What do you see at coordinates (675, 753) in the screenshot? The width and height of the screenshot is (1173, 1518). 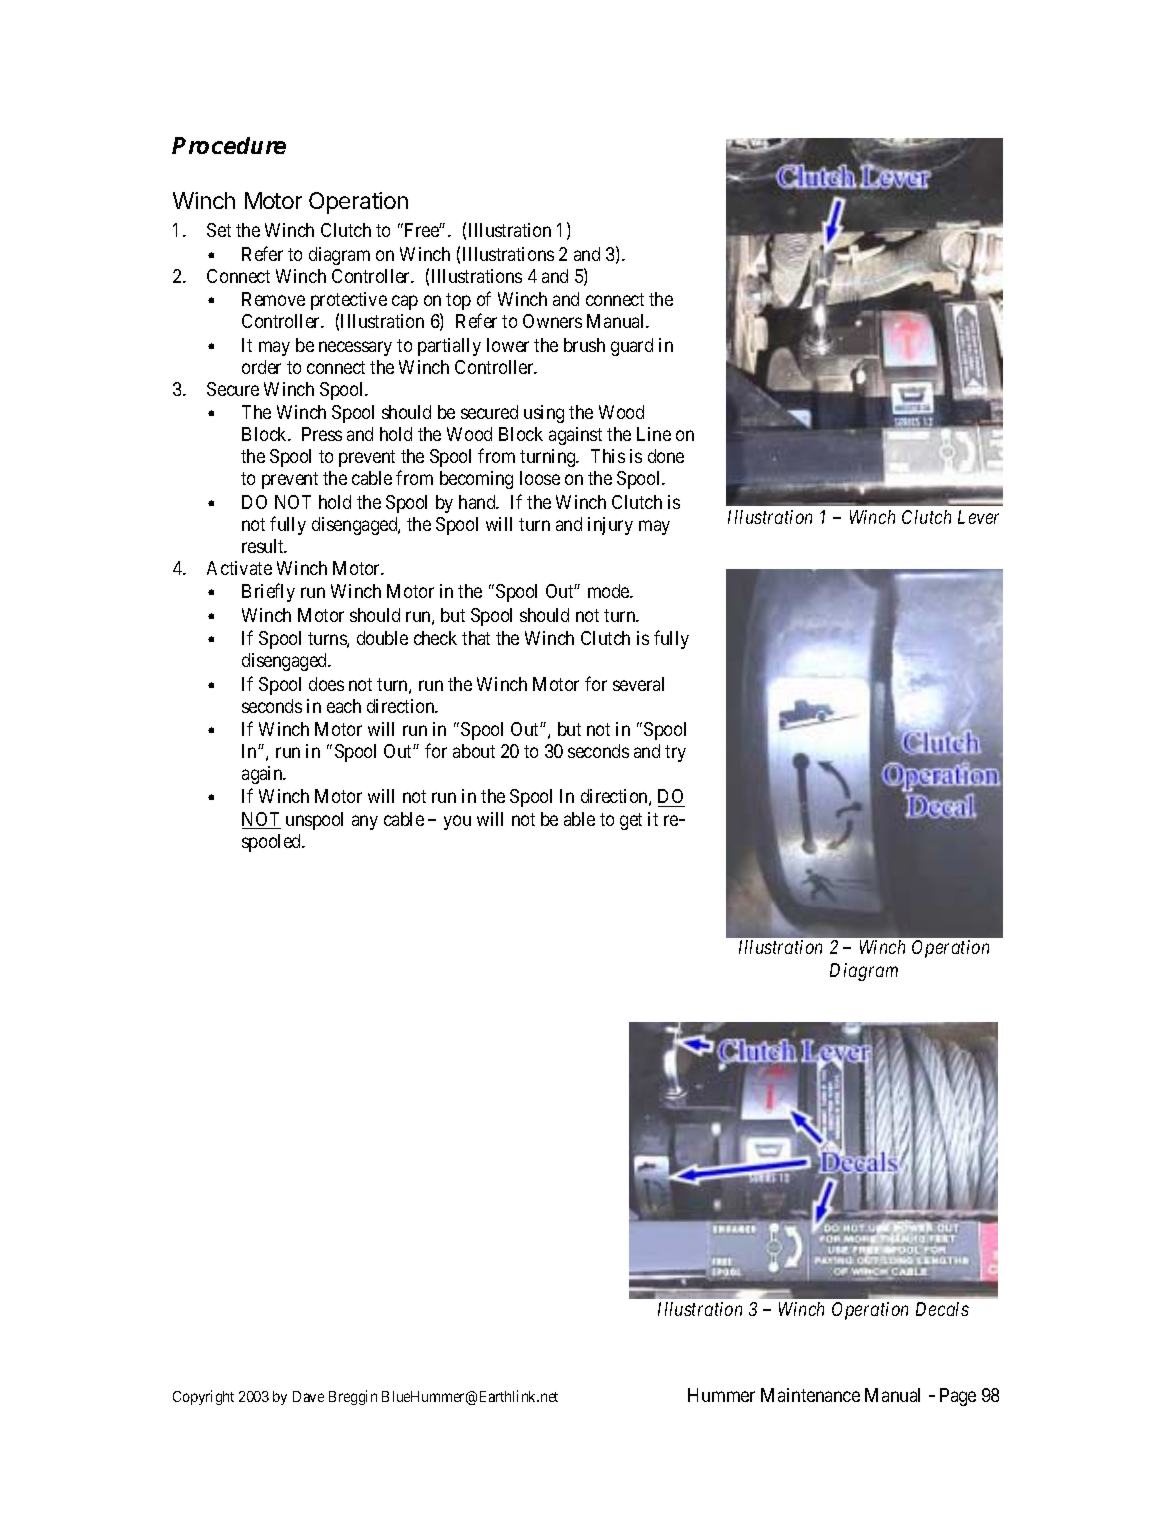 I see `try` at bounding box center [675, 753].
